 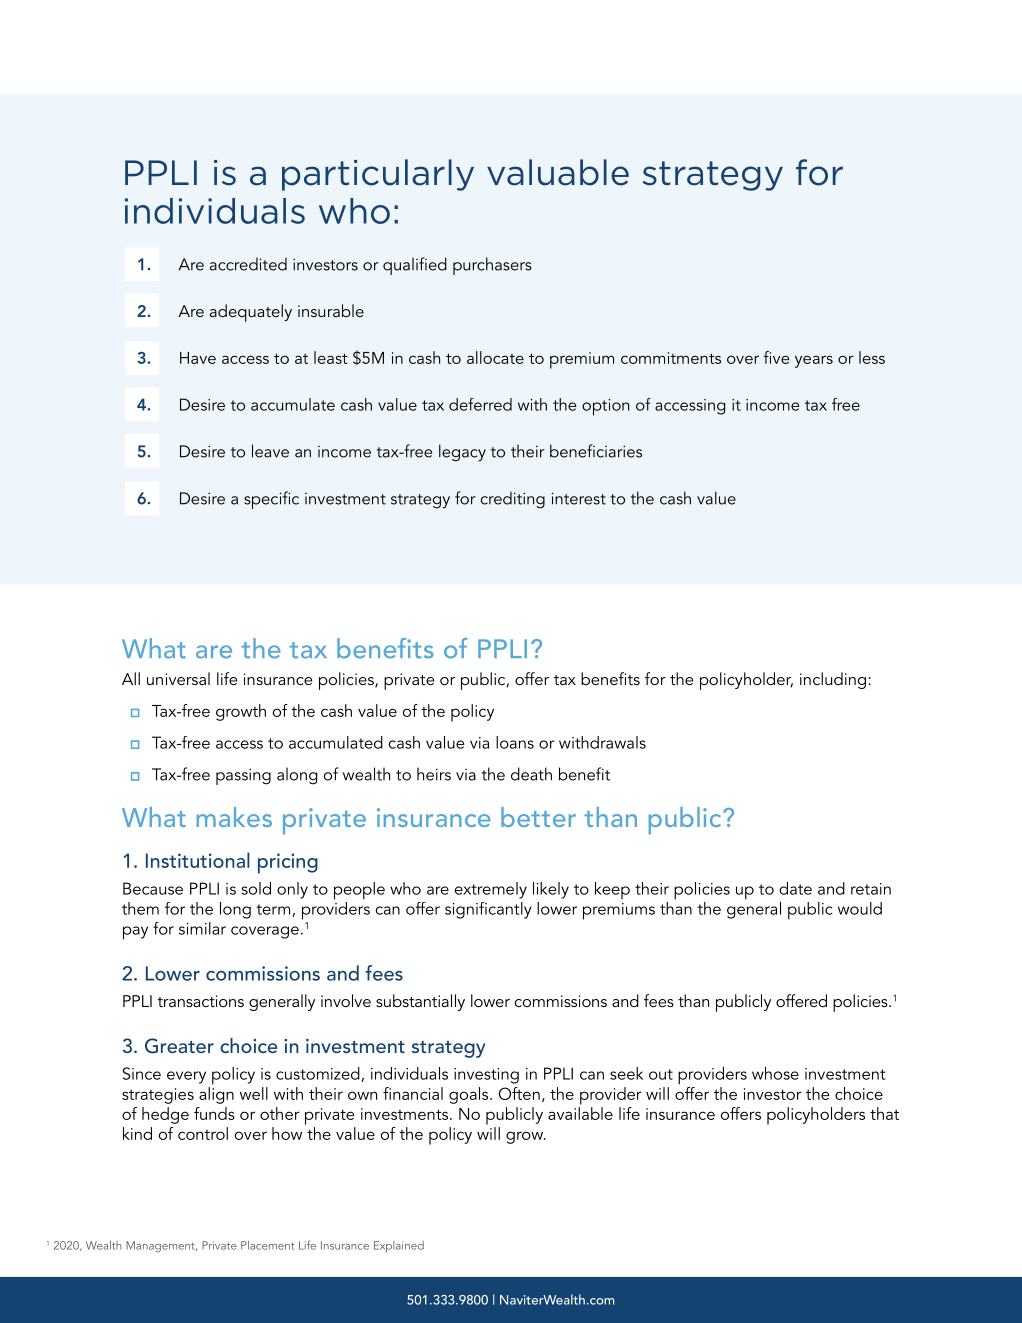 What do you see at coordinates (795, 888) in the screenshot?
I see `date` at bounding box center [795, 888].
